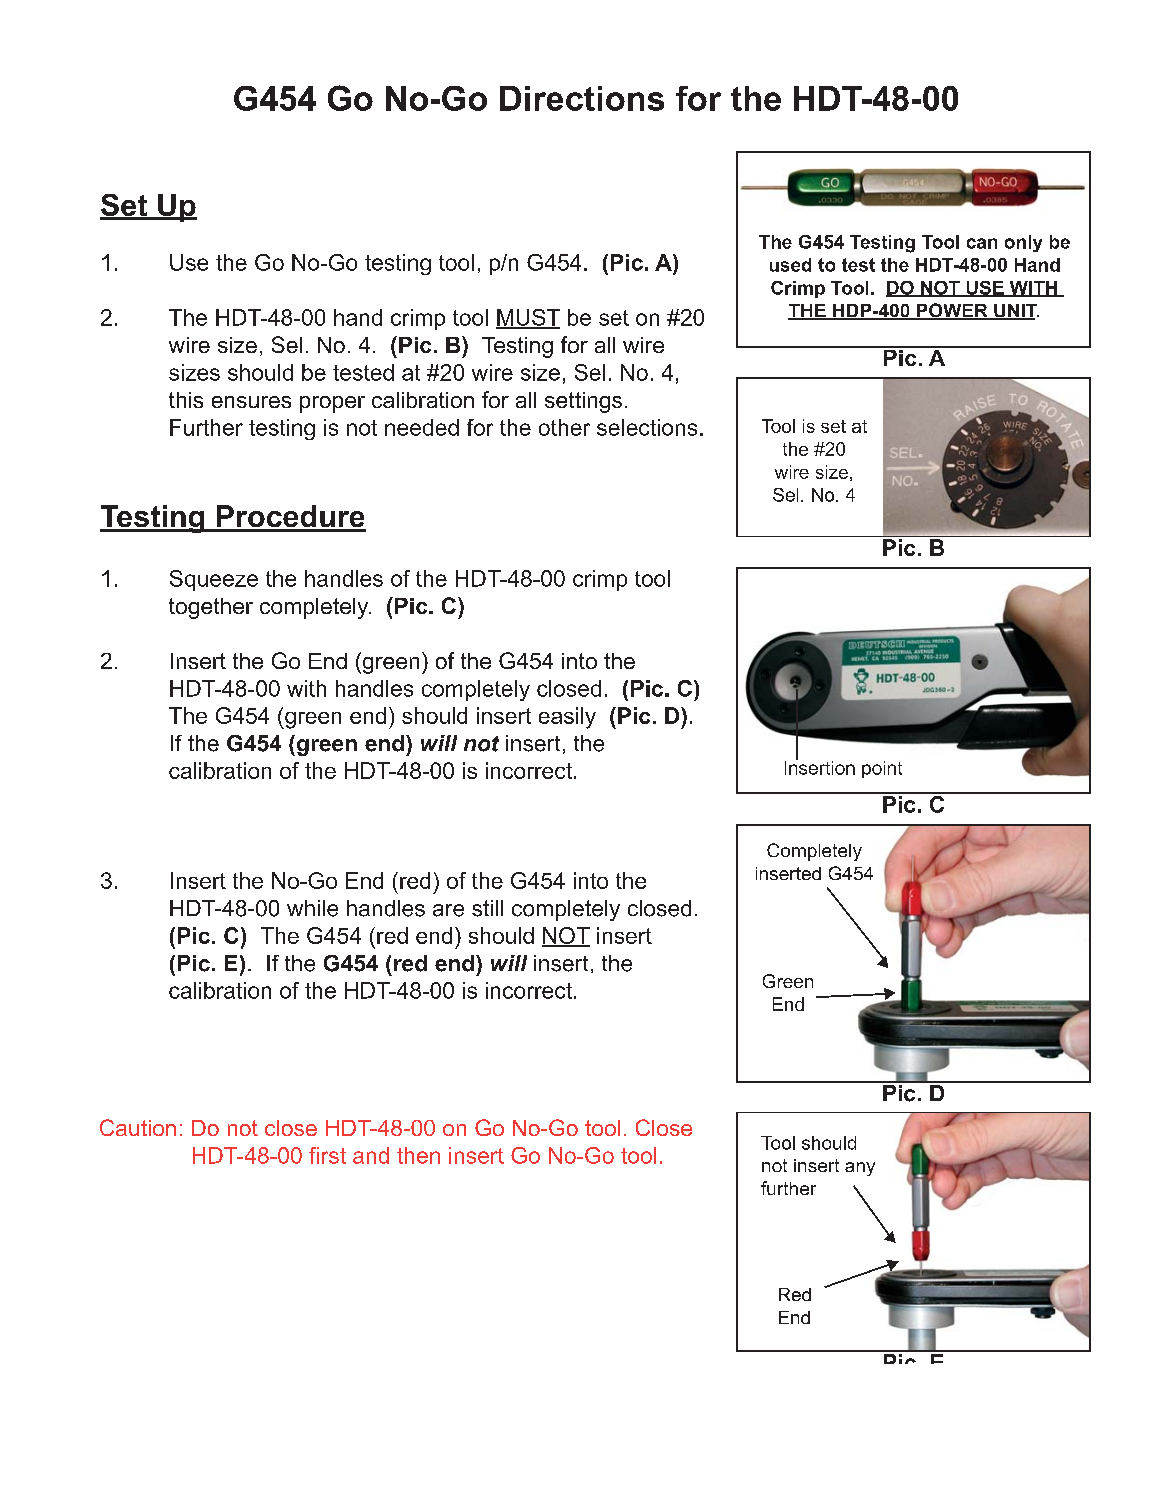  Describe the element at coordinates (860, 1169) in the document. I see `any` at that location.
